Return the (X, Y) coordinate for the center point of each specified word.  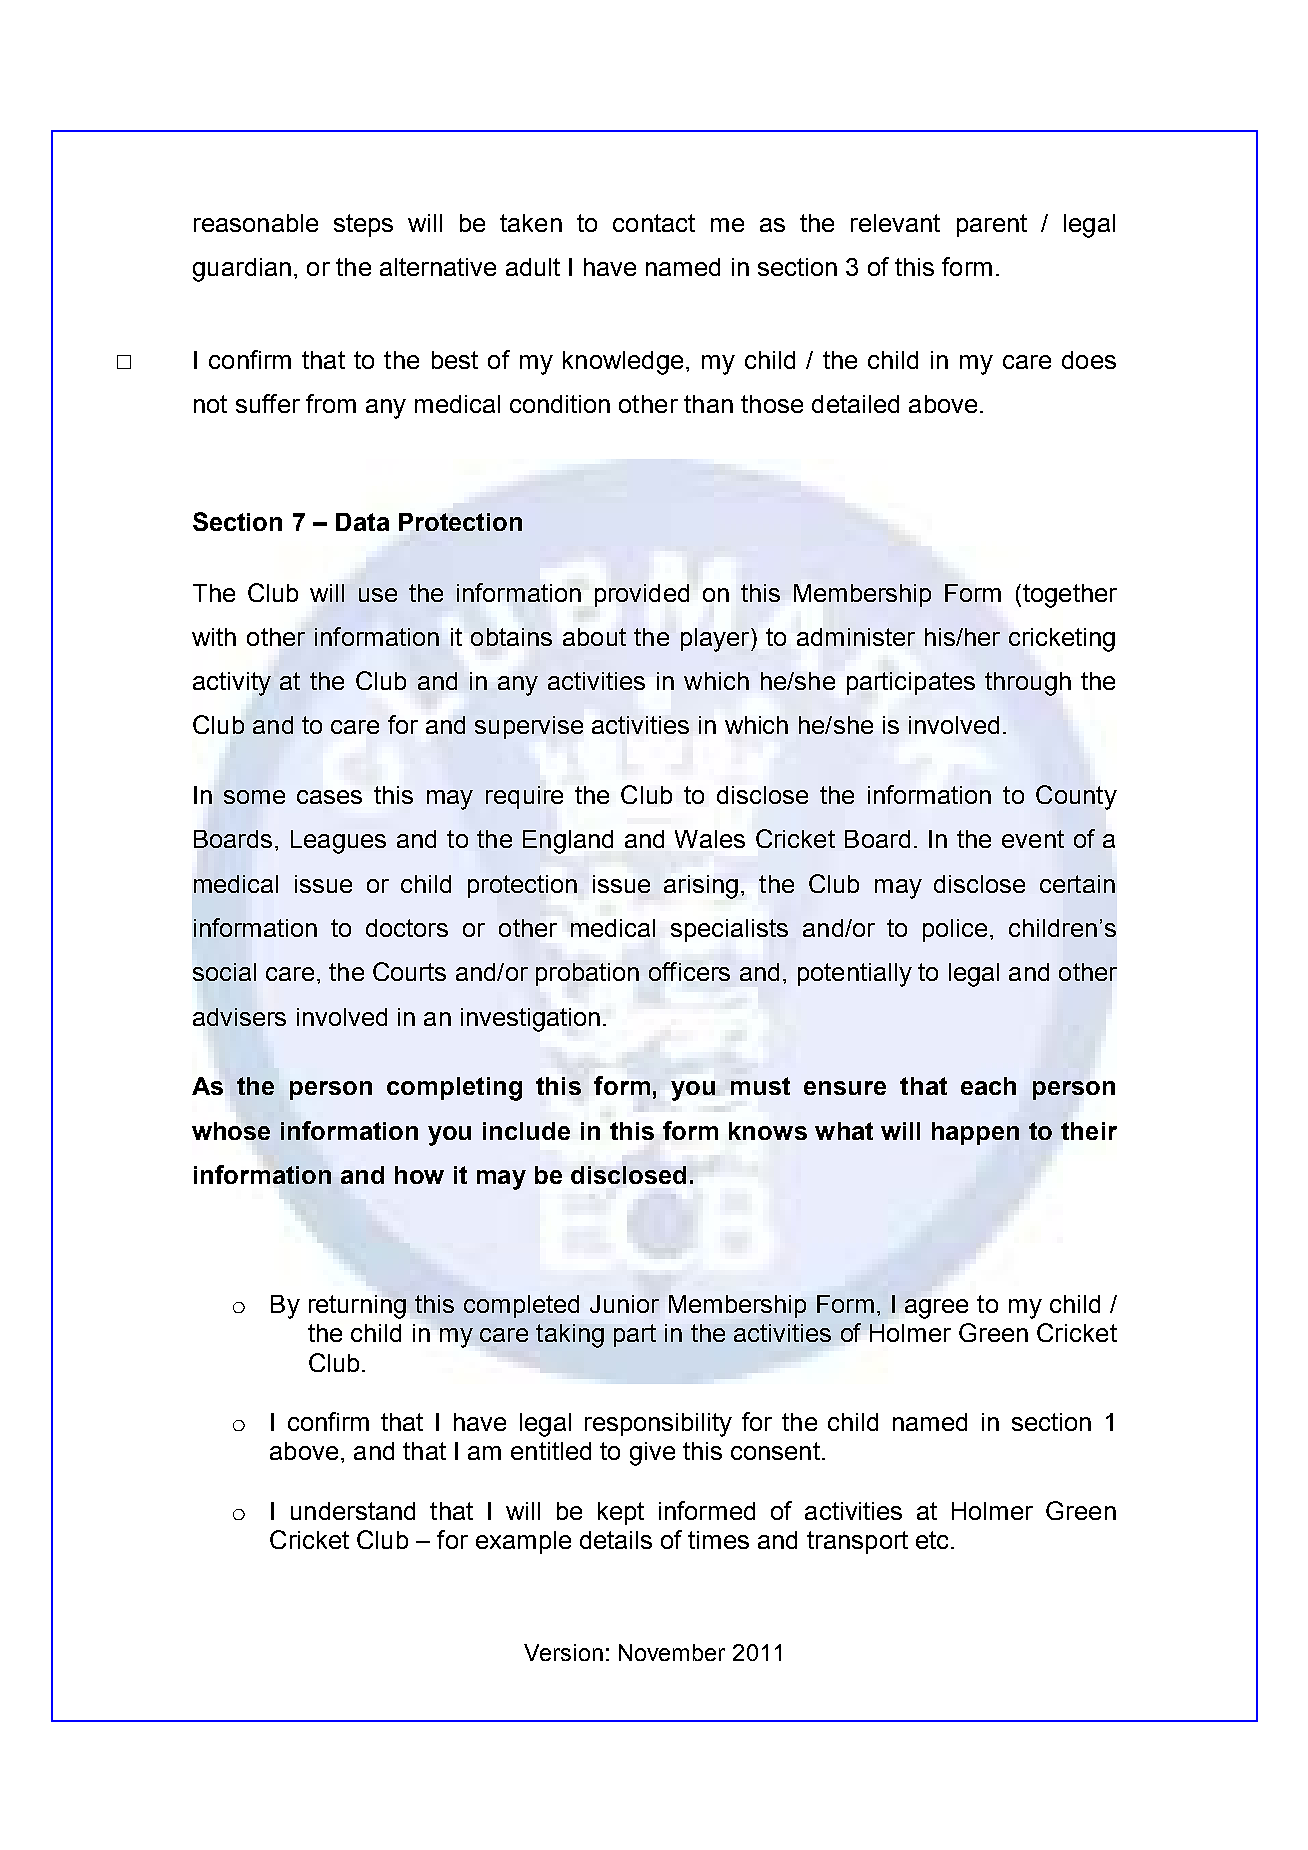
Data (362, 522)
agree (936, 1309)
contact (654, 223)
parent (992, 225)
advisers (239, 1017)
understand (353, 1511)
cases (329, 797)
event (1033, 839)
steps (363, 225)
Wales (710, 839)
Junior (624, 1304)
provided (642, 595)
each (988, 1086)
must (760, 1086)
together (1070, 596)
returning (357, 1307)
